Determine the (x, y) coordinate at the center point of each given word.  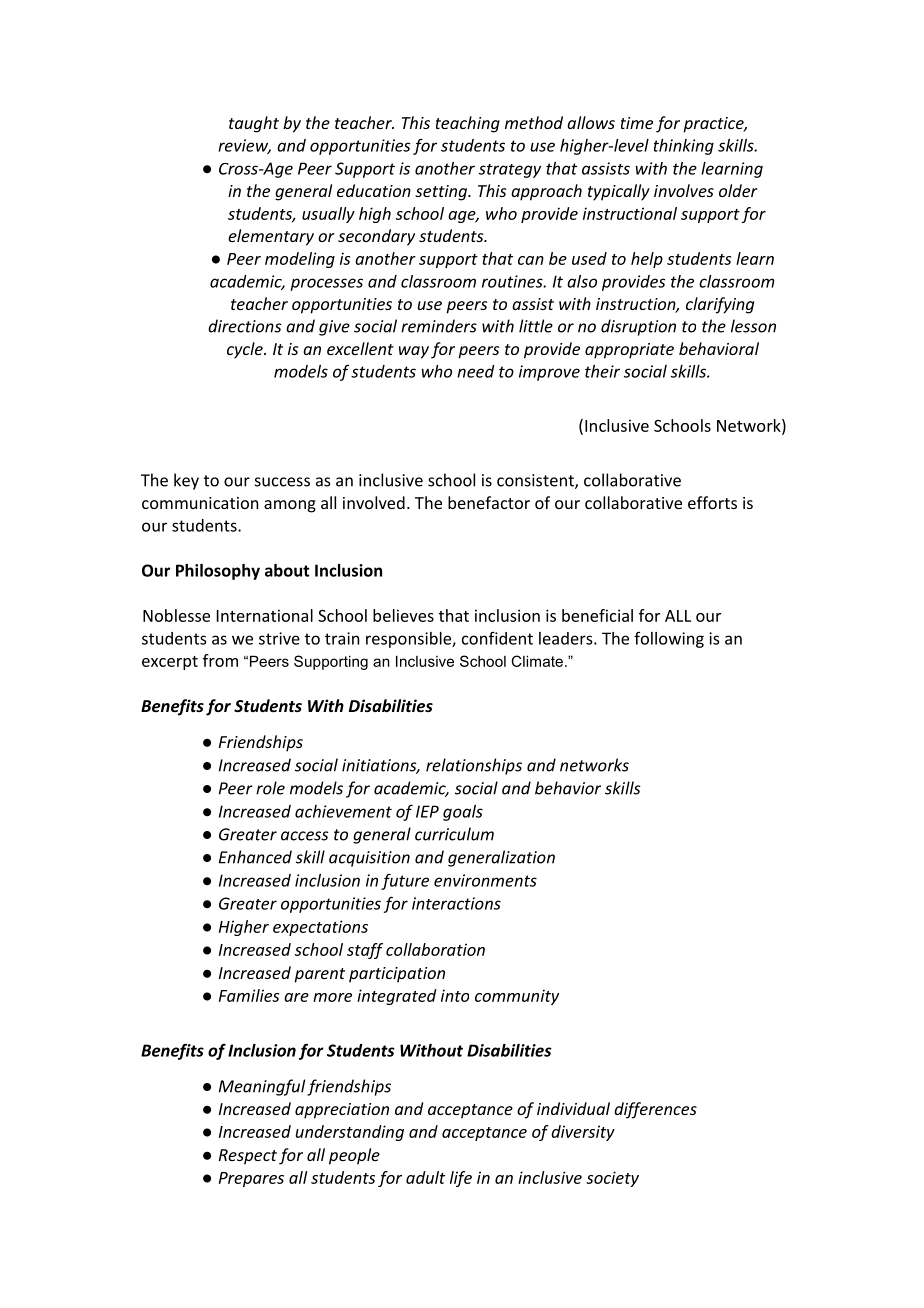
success (282, 482)
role (270, 788)
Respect (248, 1157)
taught (254, 124)
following (669, 639)
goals (463, 813)
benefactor (489, 502)
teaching (468, 124)
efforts (712, 502)
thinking (684, 147)
